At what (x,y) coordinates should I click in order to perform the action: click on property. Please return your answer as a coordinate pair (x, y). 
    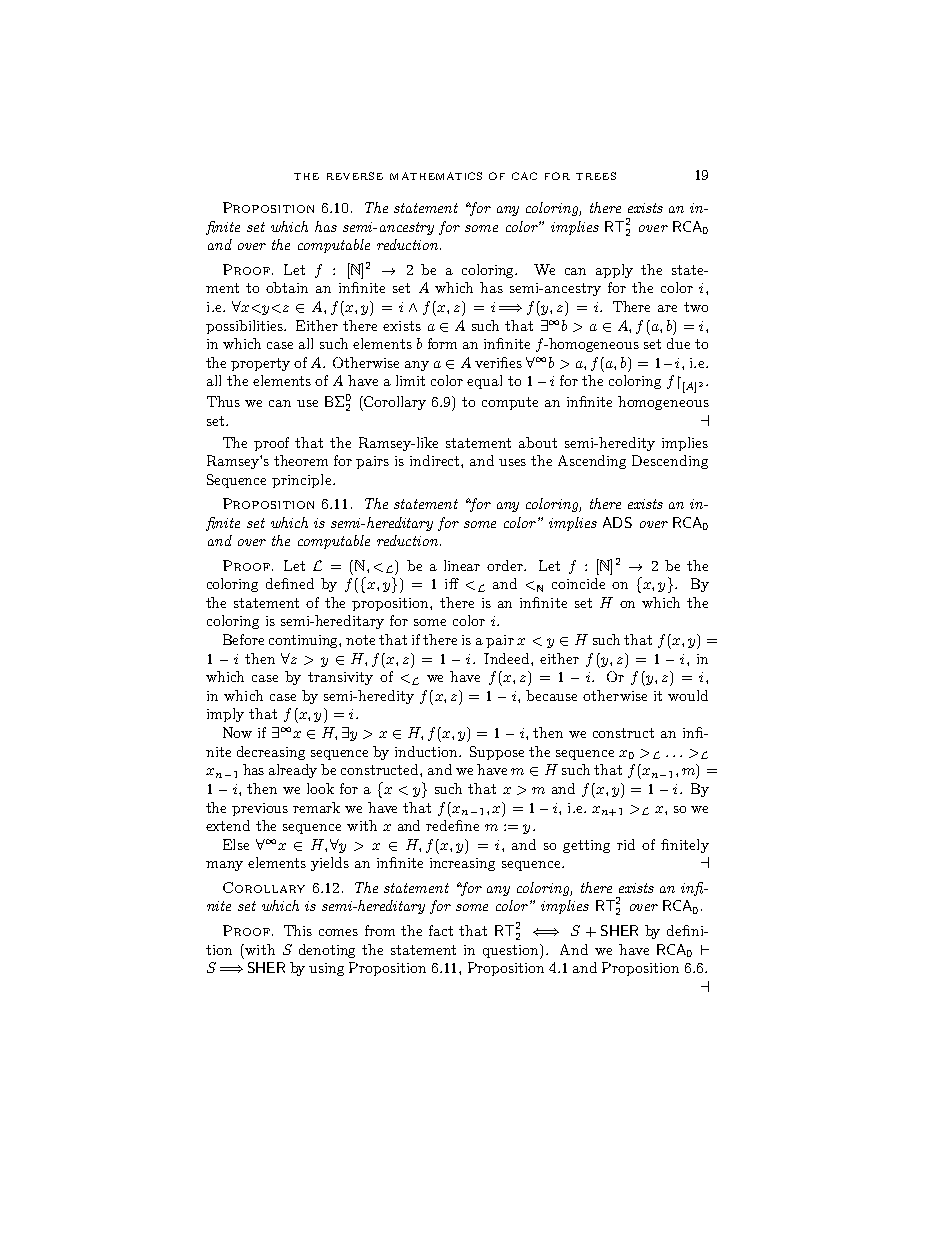
    Looking at the image, I should click on (260, 364).
